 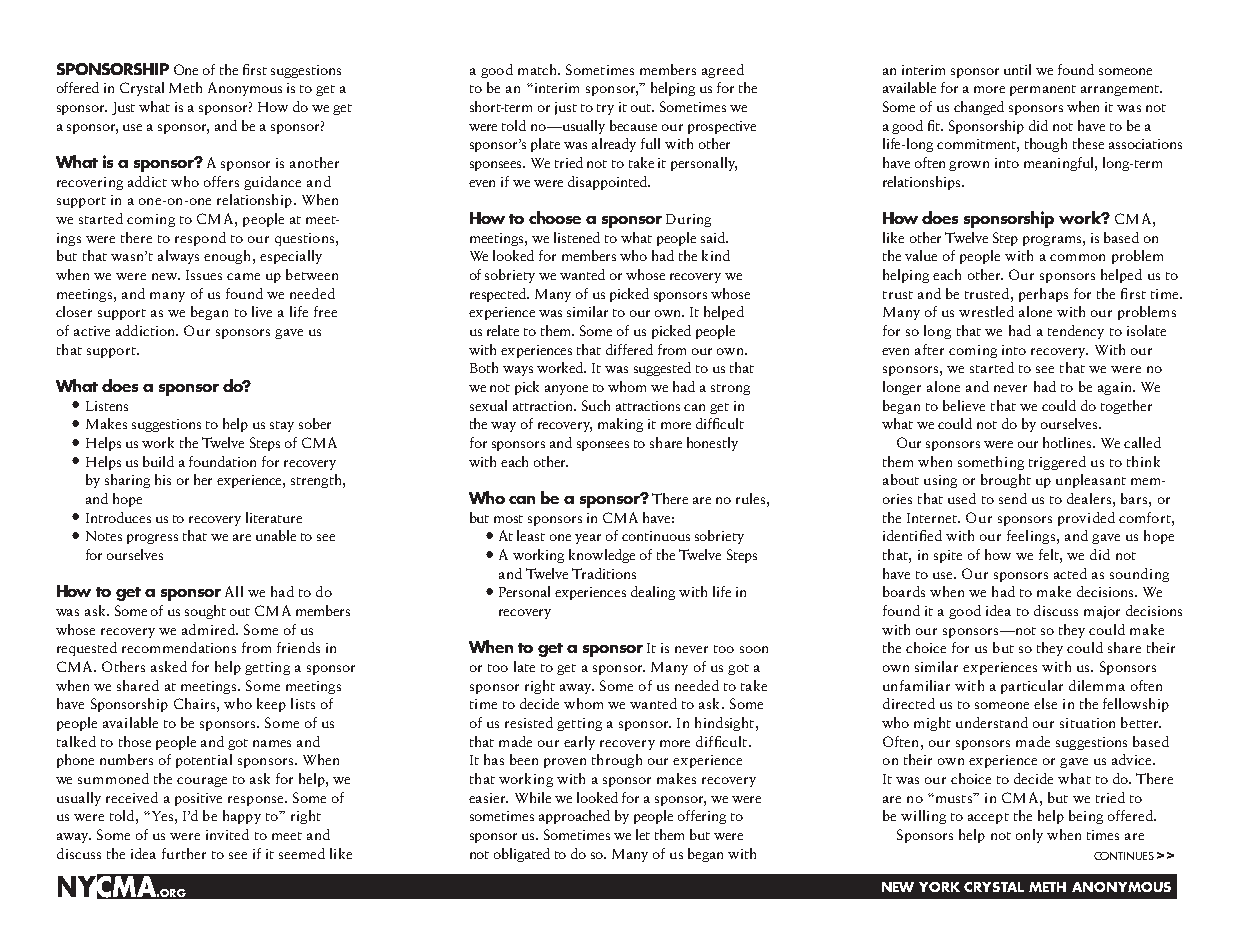 What do you see at coordinates (499, 295) in the page?
I see `respected` at bounding box center [499, 295].
